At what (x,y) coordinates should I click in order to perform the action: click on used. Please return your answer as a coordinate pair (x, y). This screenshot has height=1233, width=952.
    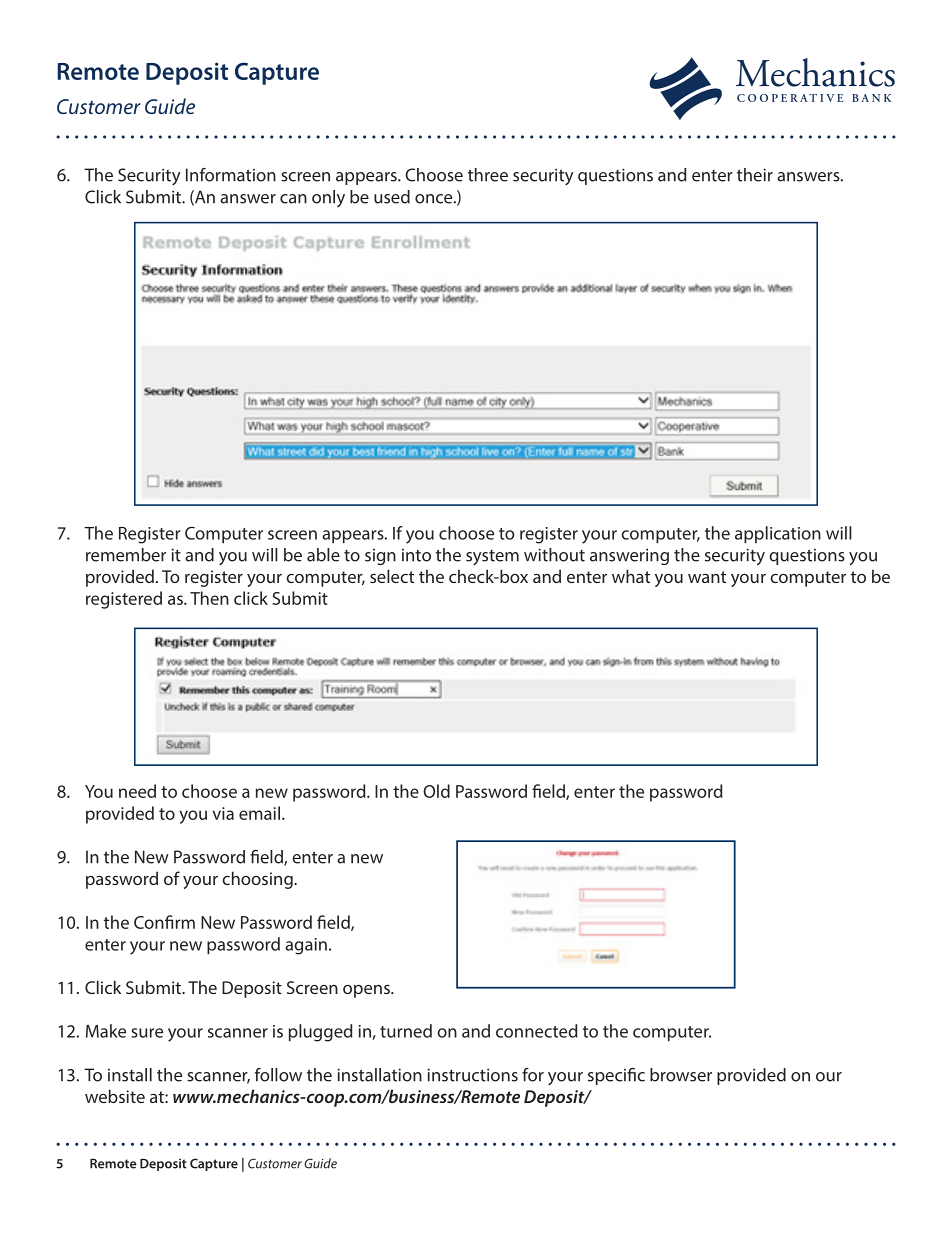
    Looking at the image, I should click on (392, 197).
